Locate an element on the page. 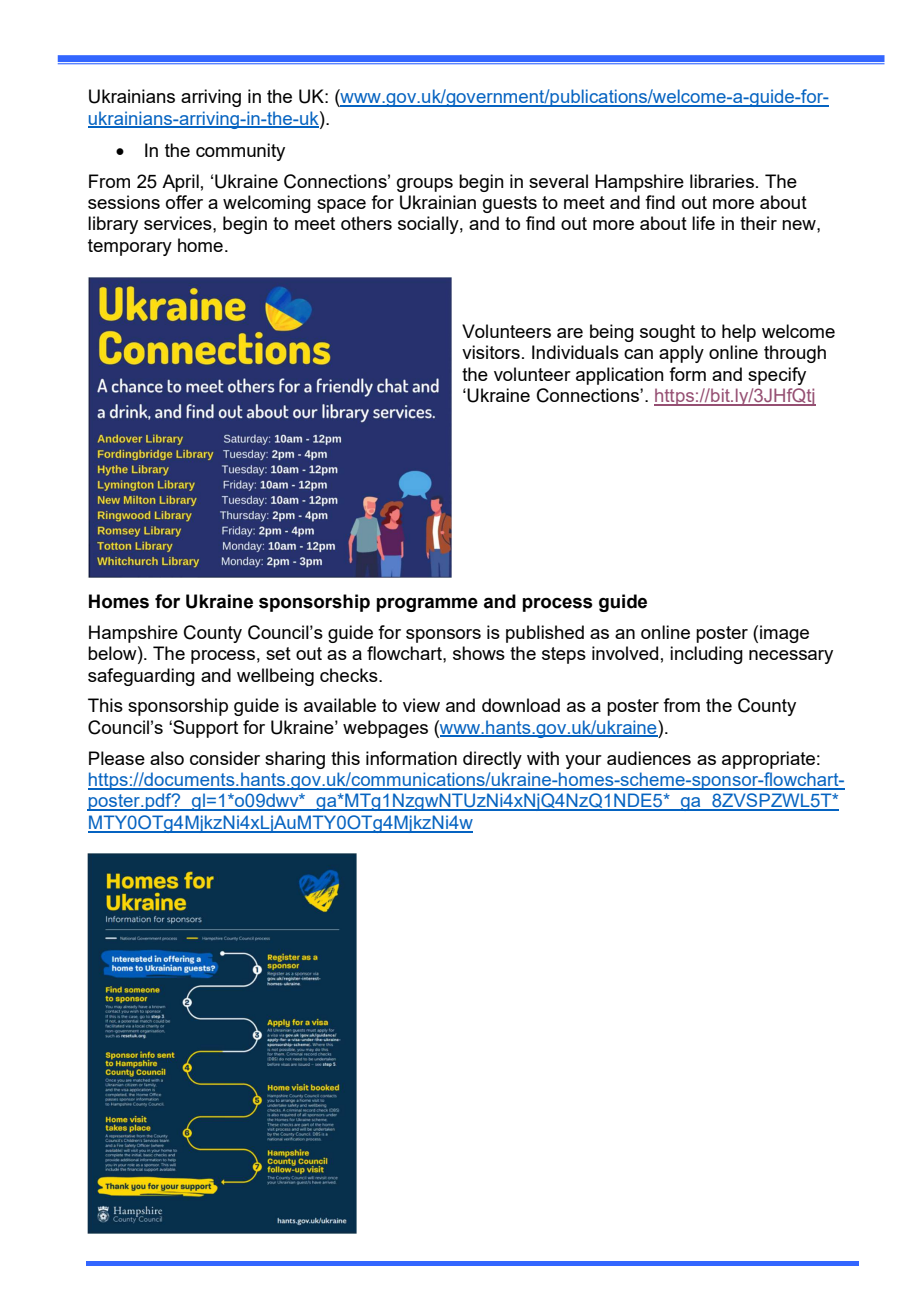  April is located at coordinates (180, 183).
